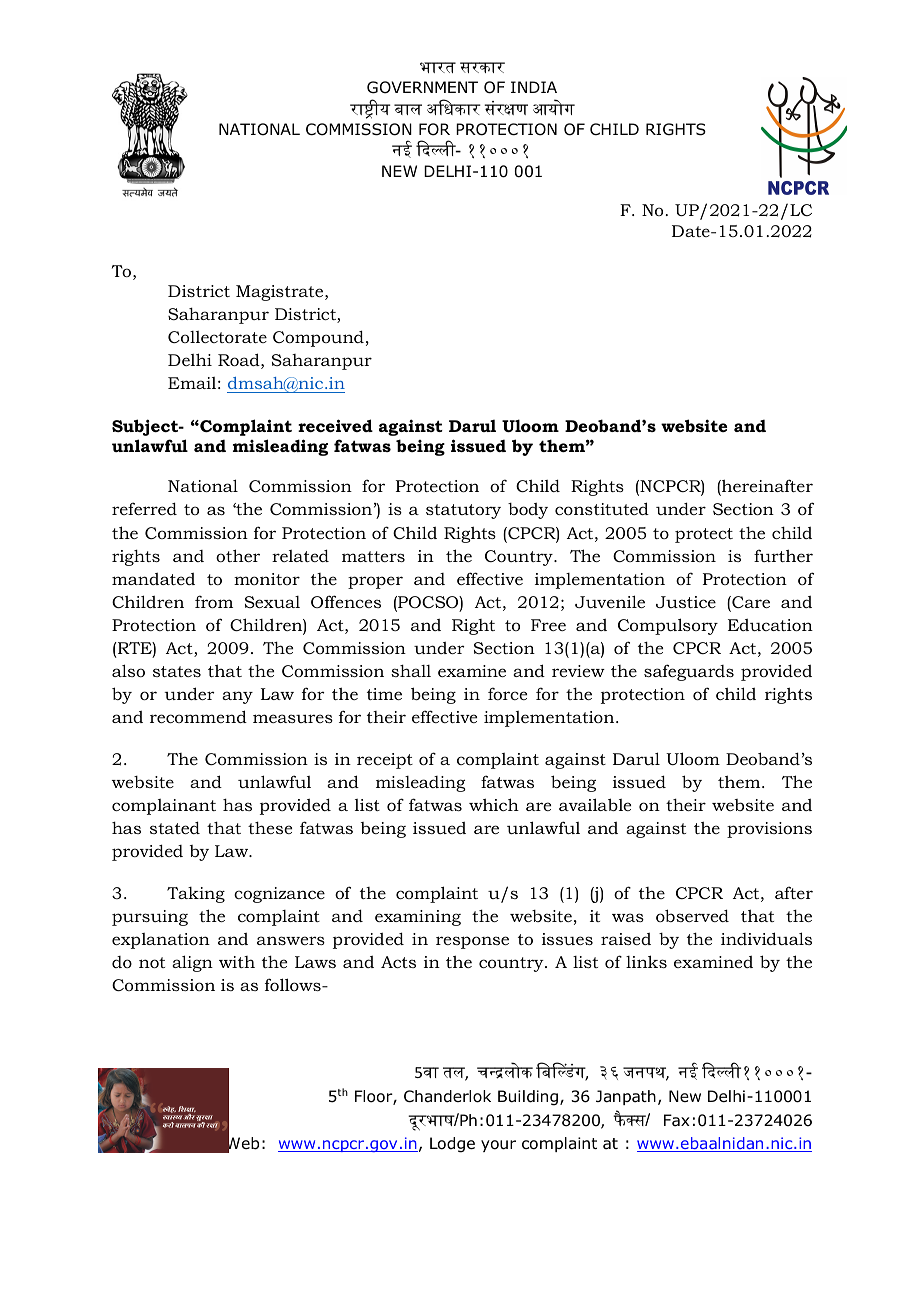 The width and height of the screenshot is (924, 1308). I want to click on Magistrate, so click(281, 293).
